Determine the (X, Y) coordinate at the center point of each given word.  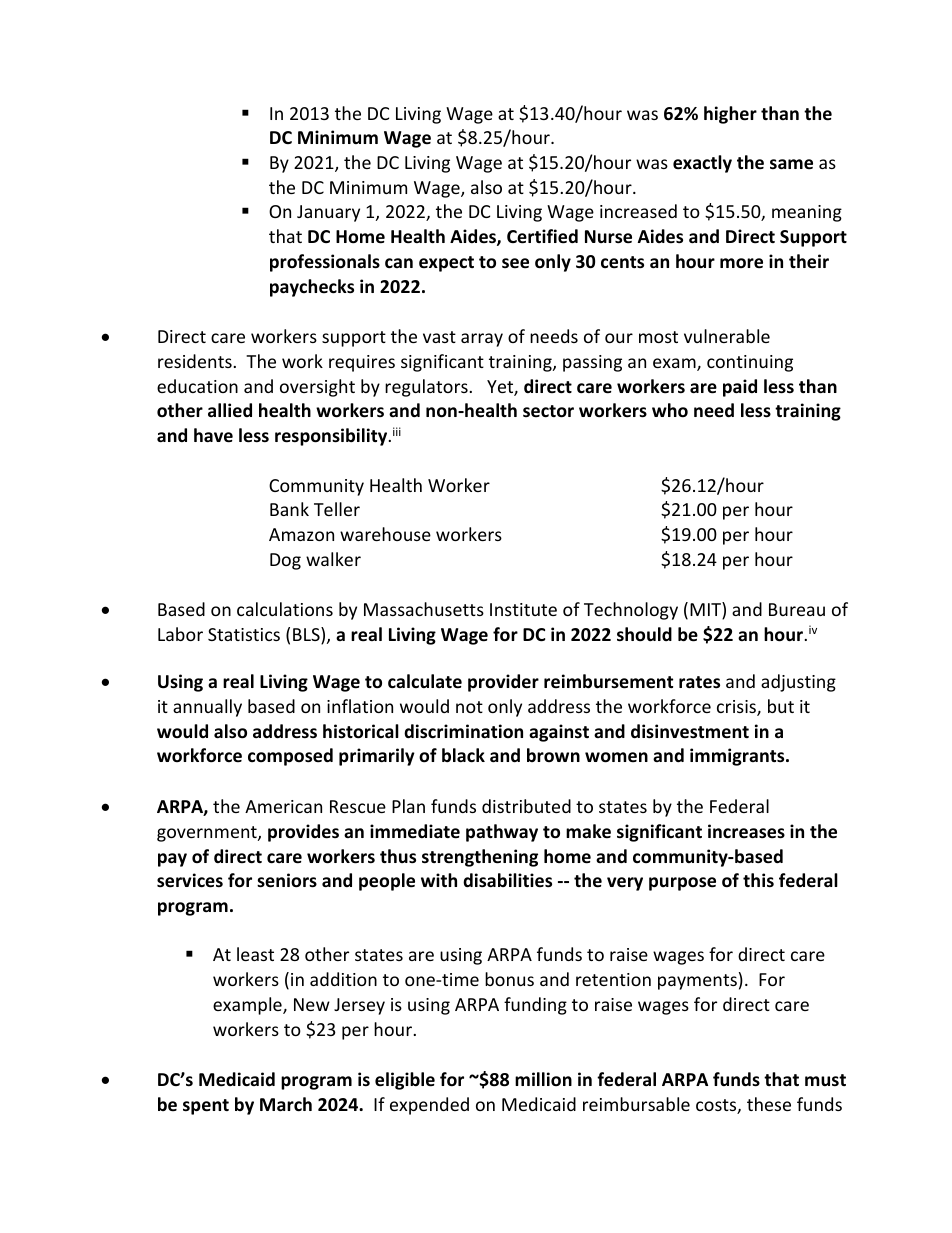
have (213, 435)
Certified (542, 236)
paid (740, 388)
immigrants (738, 757)
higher (730, 115)
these (769, 1104)
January (328, 213)
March (286, 1104)
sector (548, 411)
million (543, 1079)
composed (290, 757)
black (463, 755)
